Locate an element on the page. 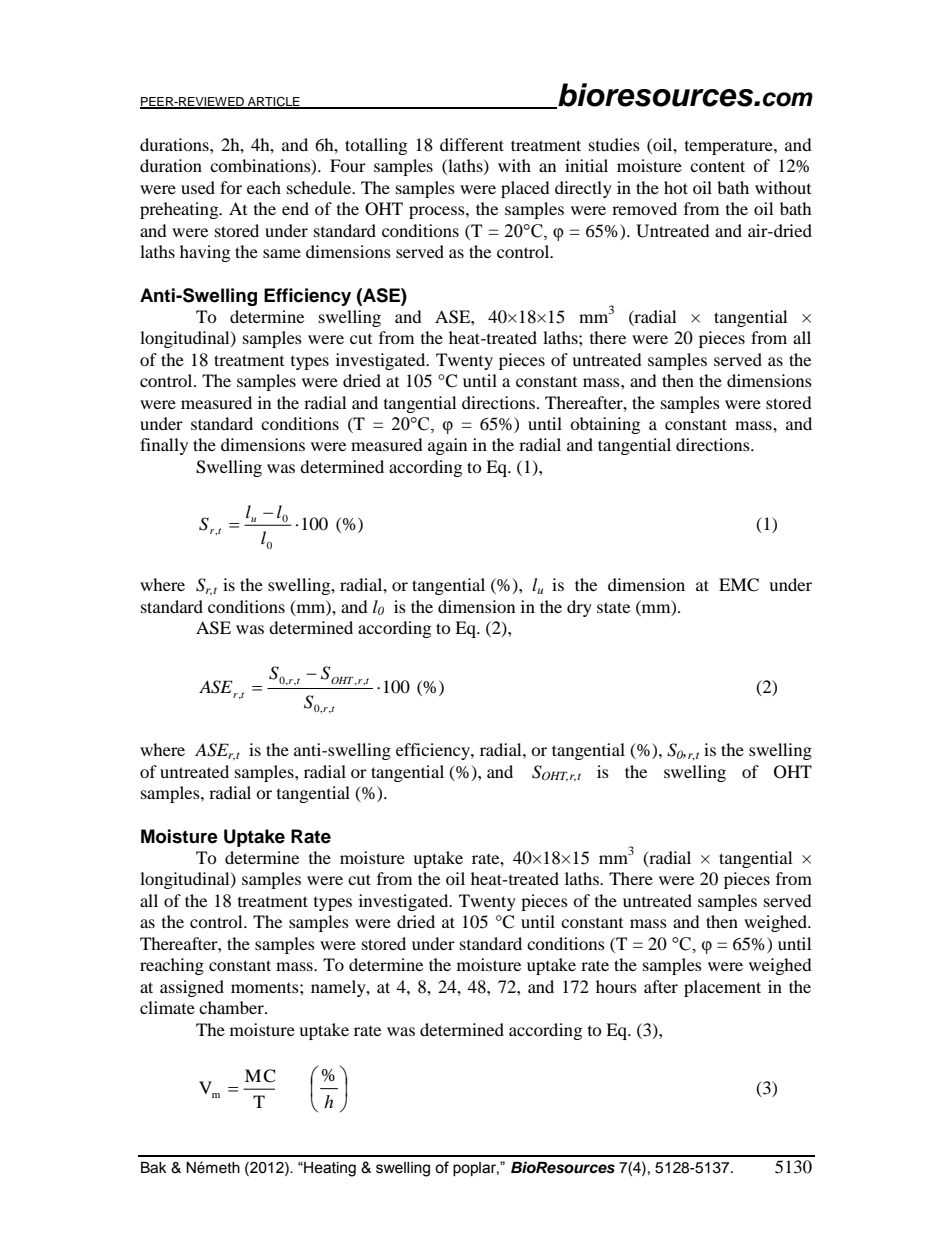  for is located at coordinates (231, 187).
